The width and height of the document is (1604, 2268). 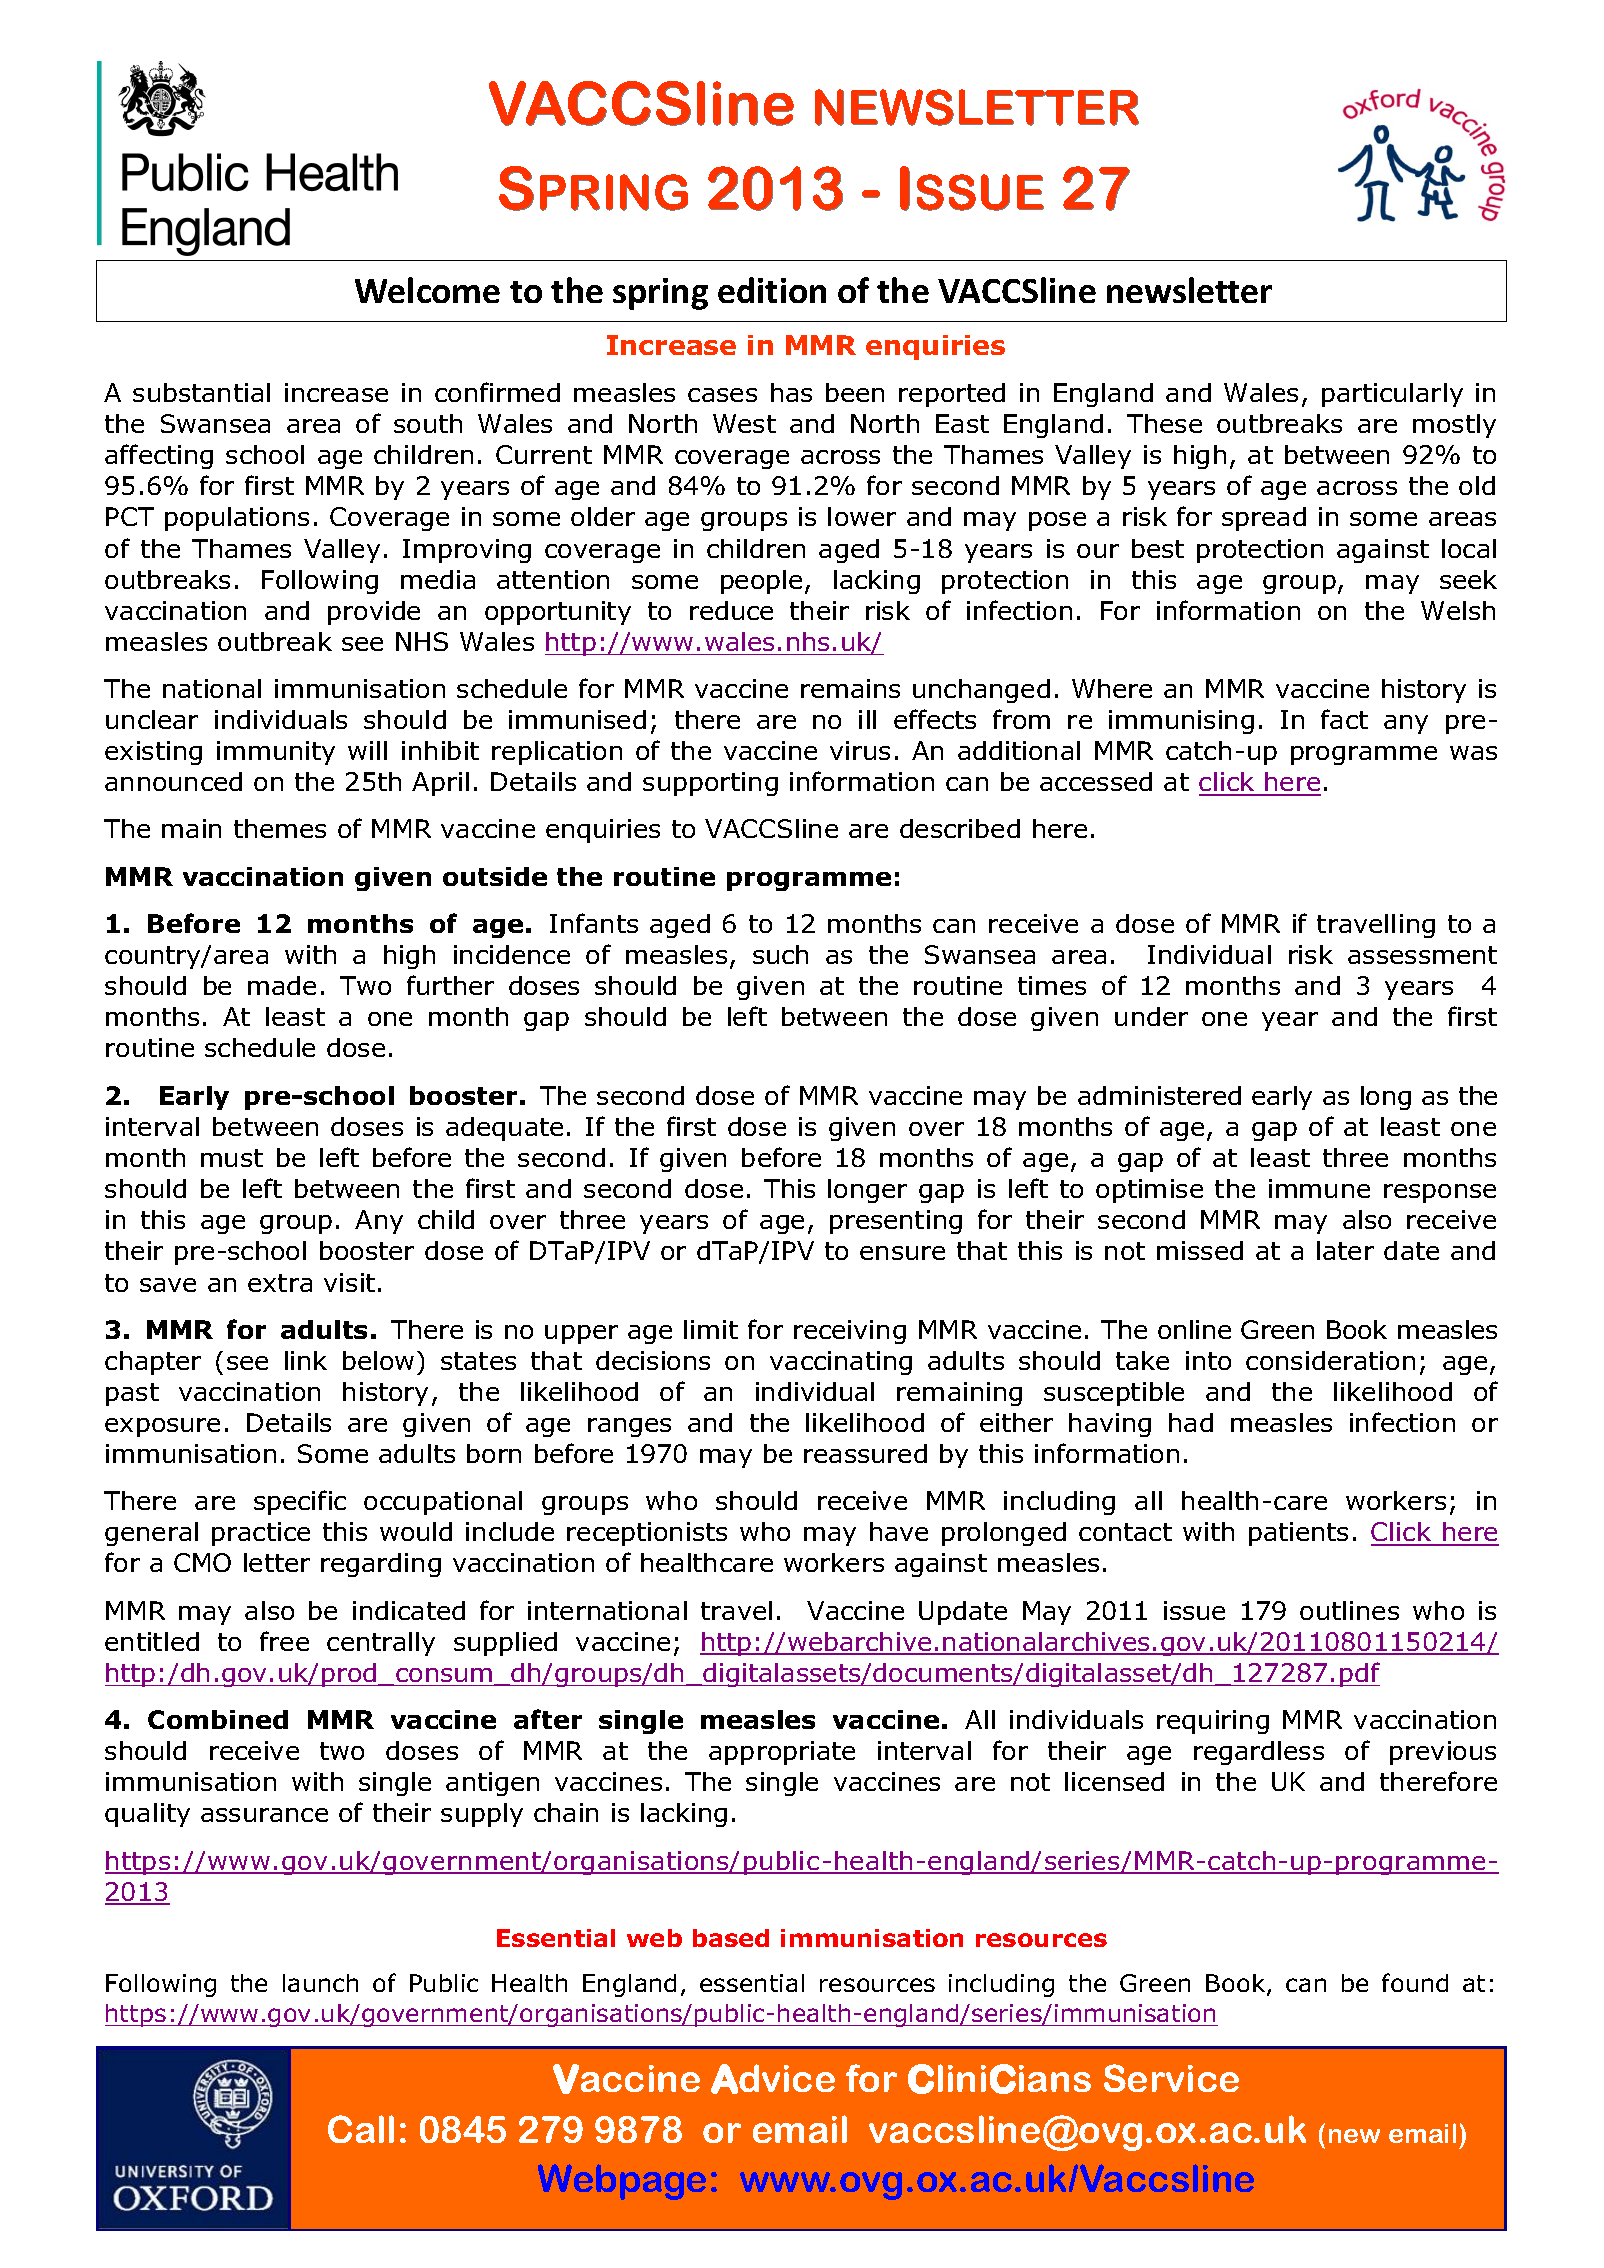 What do you see at coordinates (780, 954) in the document?
I see `such` at bounding box center [780, 954].
